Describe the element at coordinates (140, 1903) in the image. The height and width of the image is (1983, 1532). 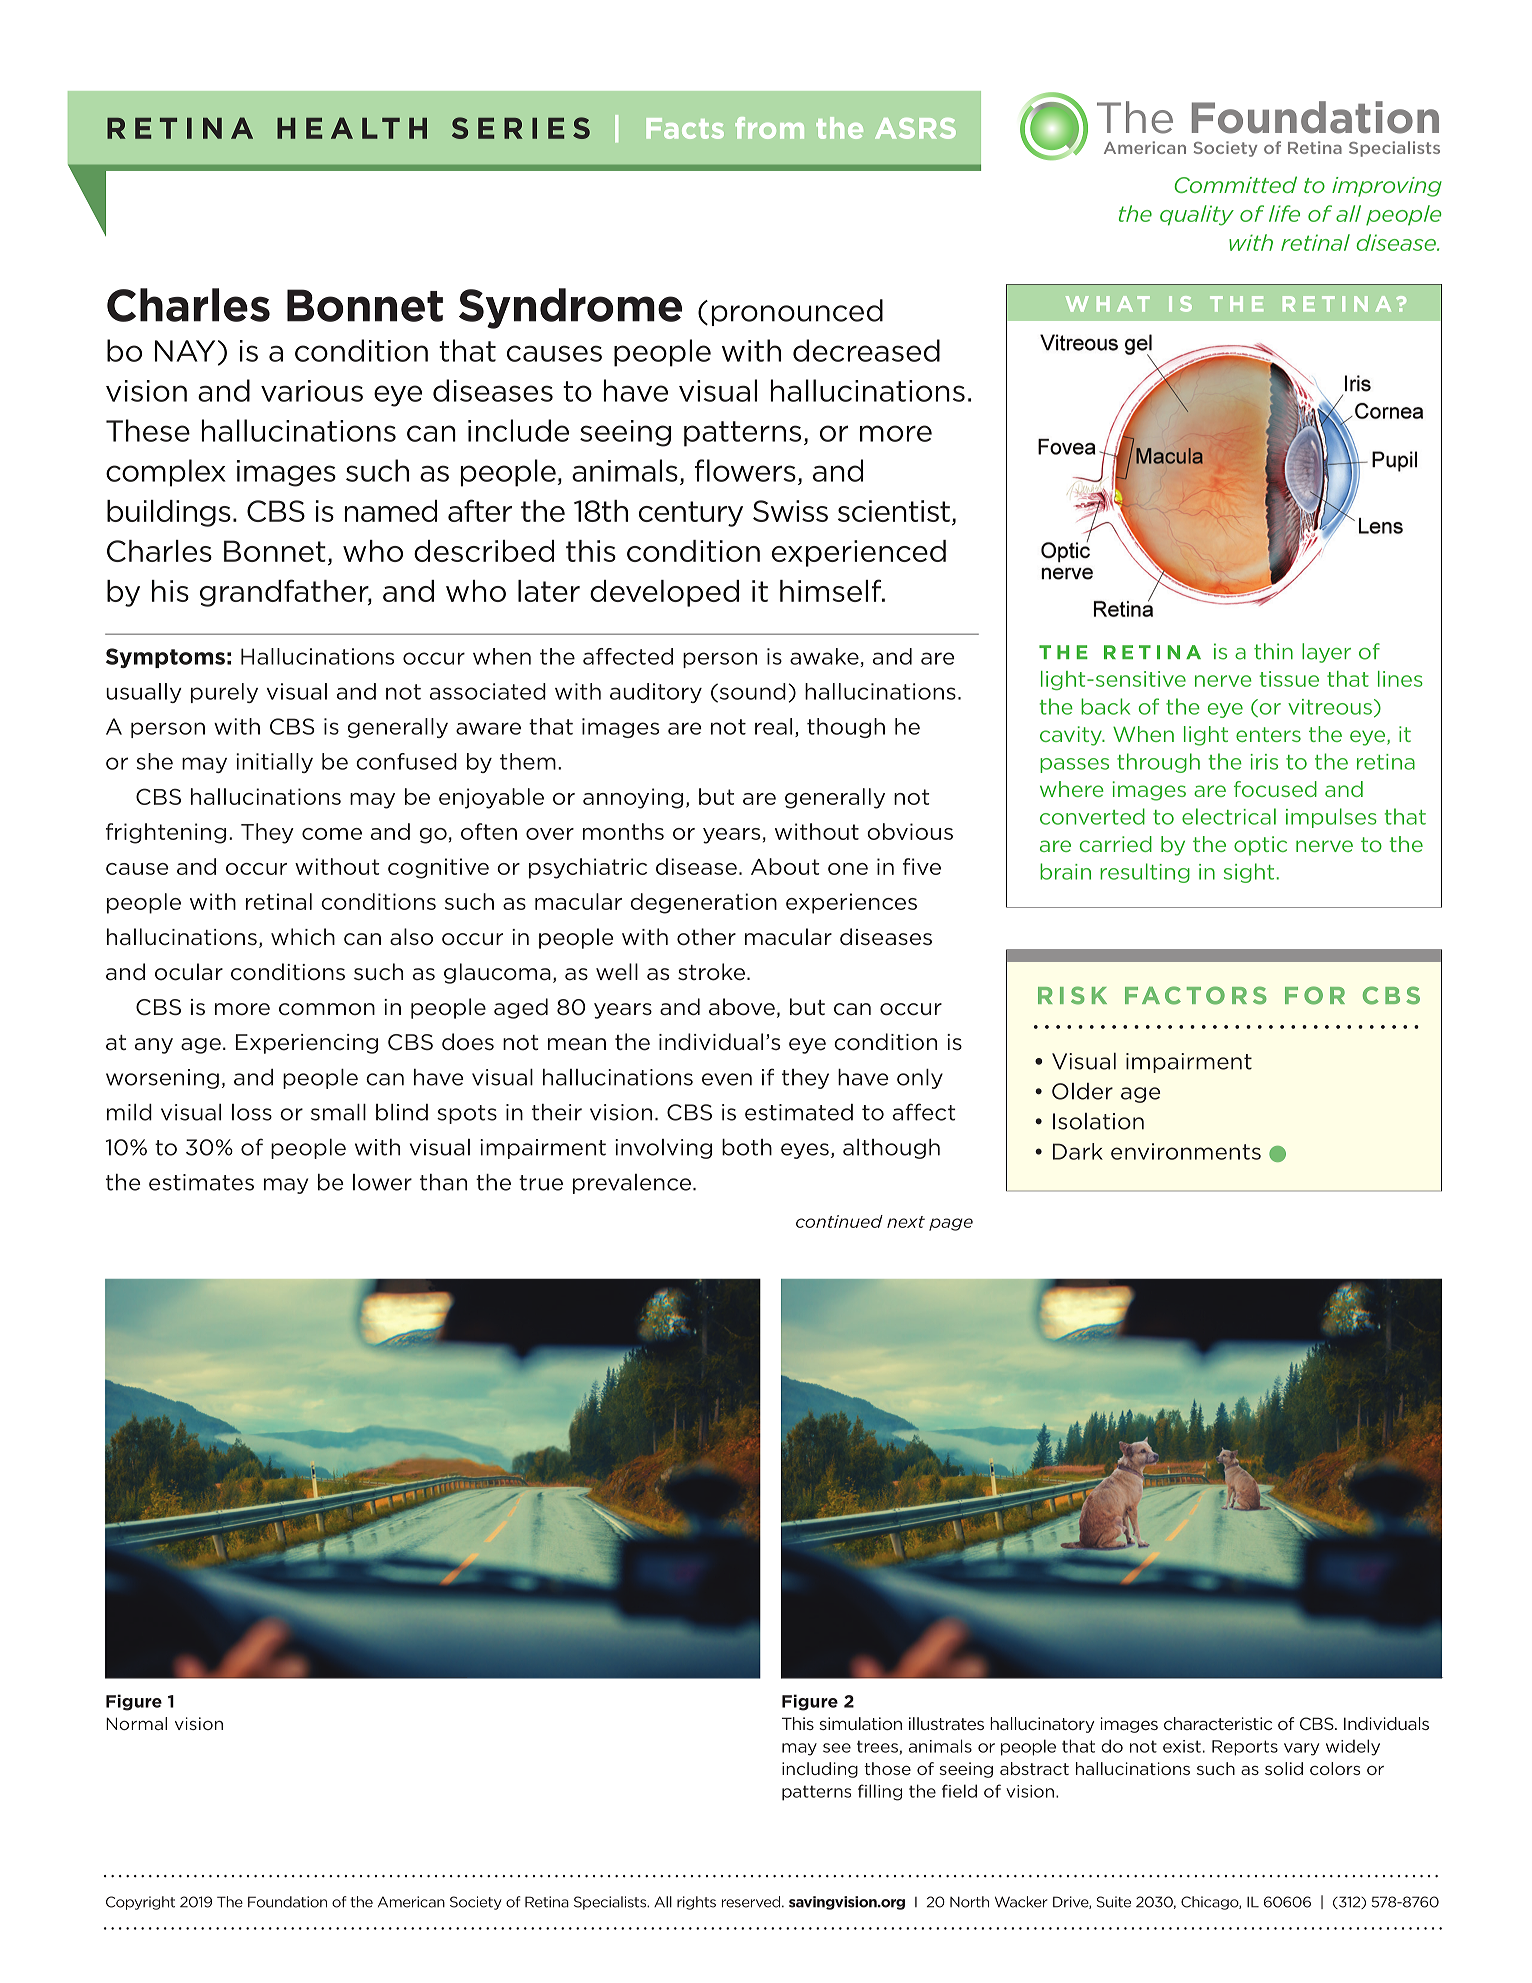
I see `Copyright` at that location.
